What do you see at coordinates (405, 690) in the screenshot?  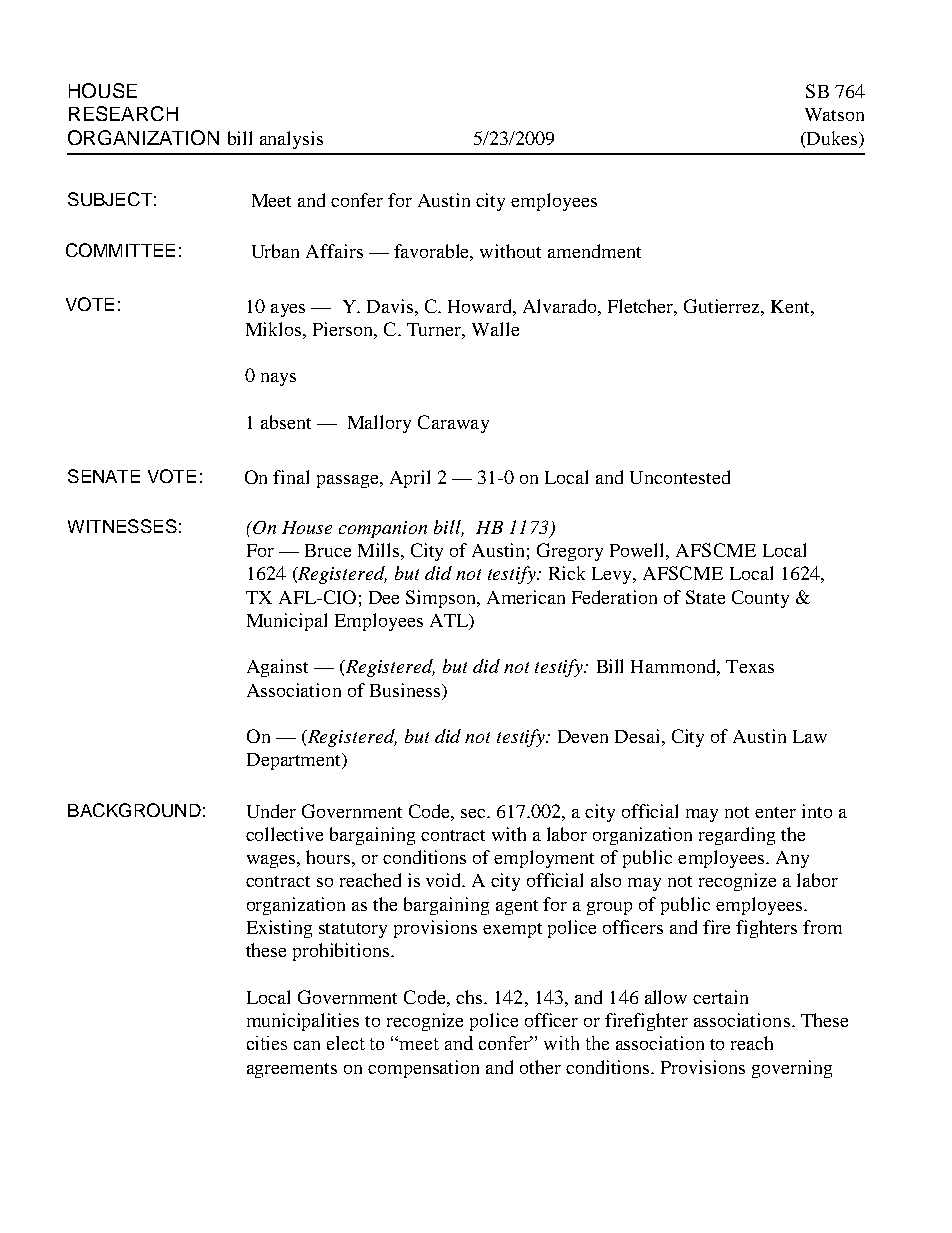 I see `Business` at bounding box center [405, 690].
